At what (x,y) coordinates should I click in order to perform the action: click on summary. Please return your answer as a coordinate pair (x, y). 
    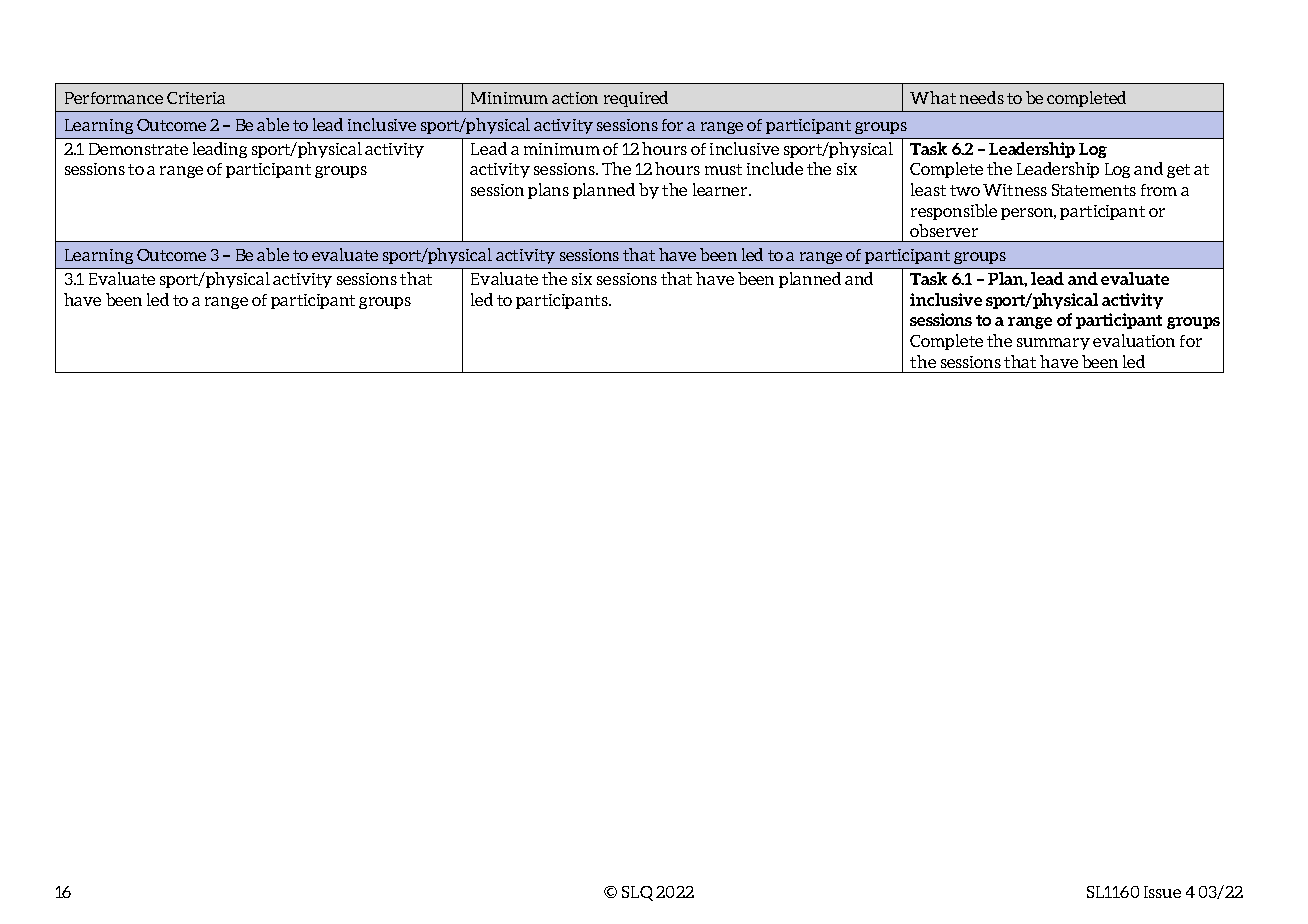
    Looking at the image, I should click on (1053, 344).
